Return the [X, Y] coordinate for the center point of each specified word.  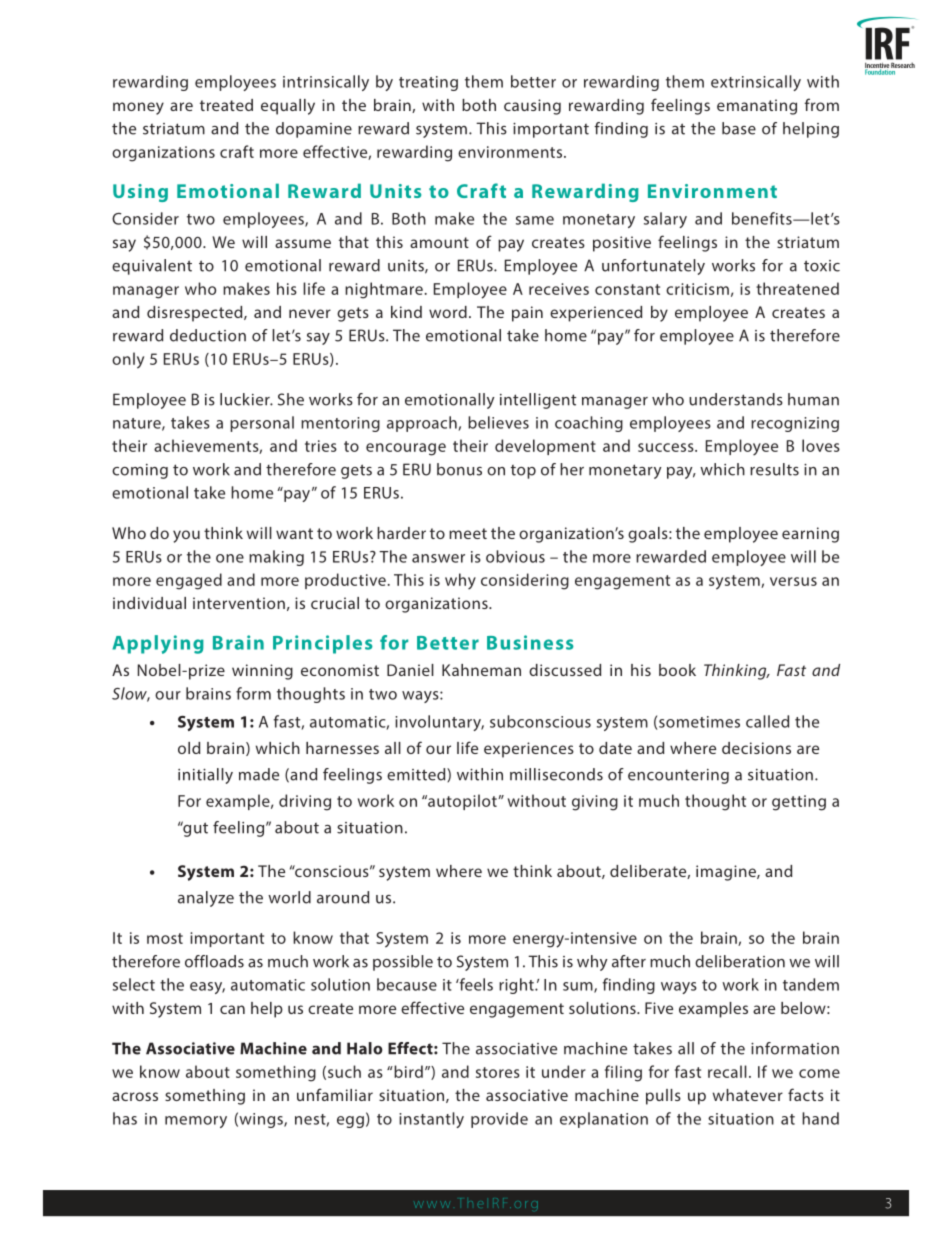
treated [226, 105]
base [739, 128]
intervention [239, 603]
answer [438, 558]
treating [428, 83]
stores [498, 1072]
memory [196, 1122]
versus [793, 581]
